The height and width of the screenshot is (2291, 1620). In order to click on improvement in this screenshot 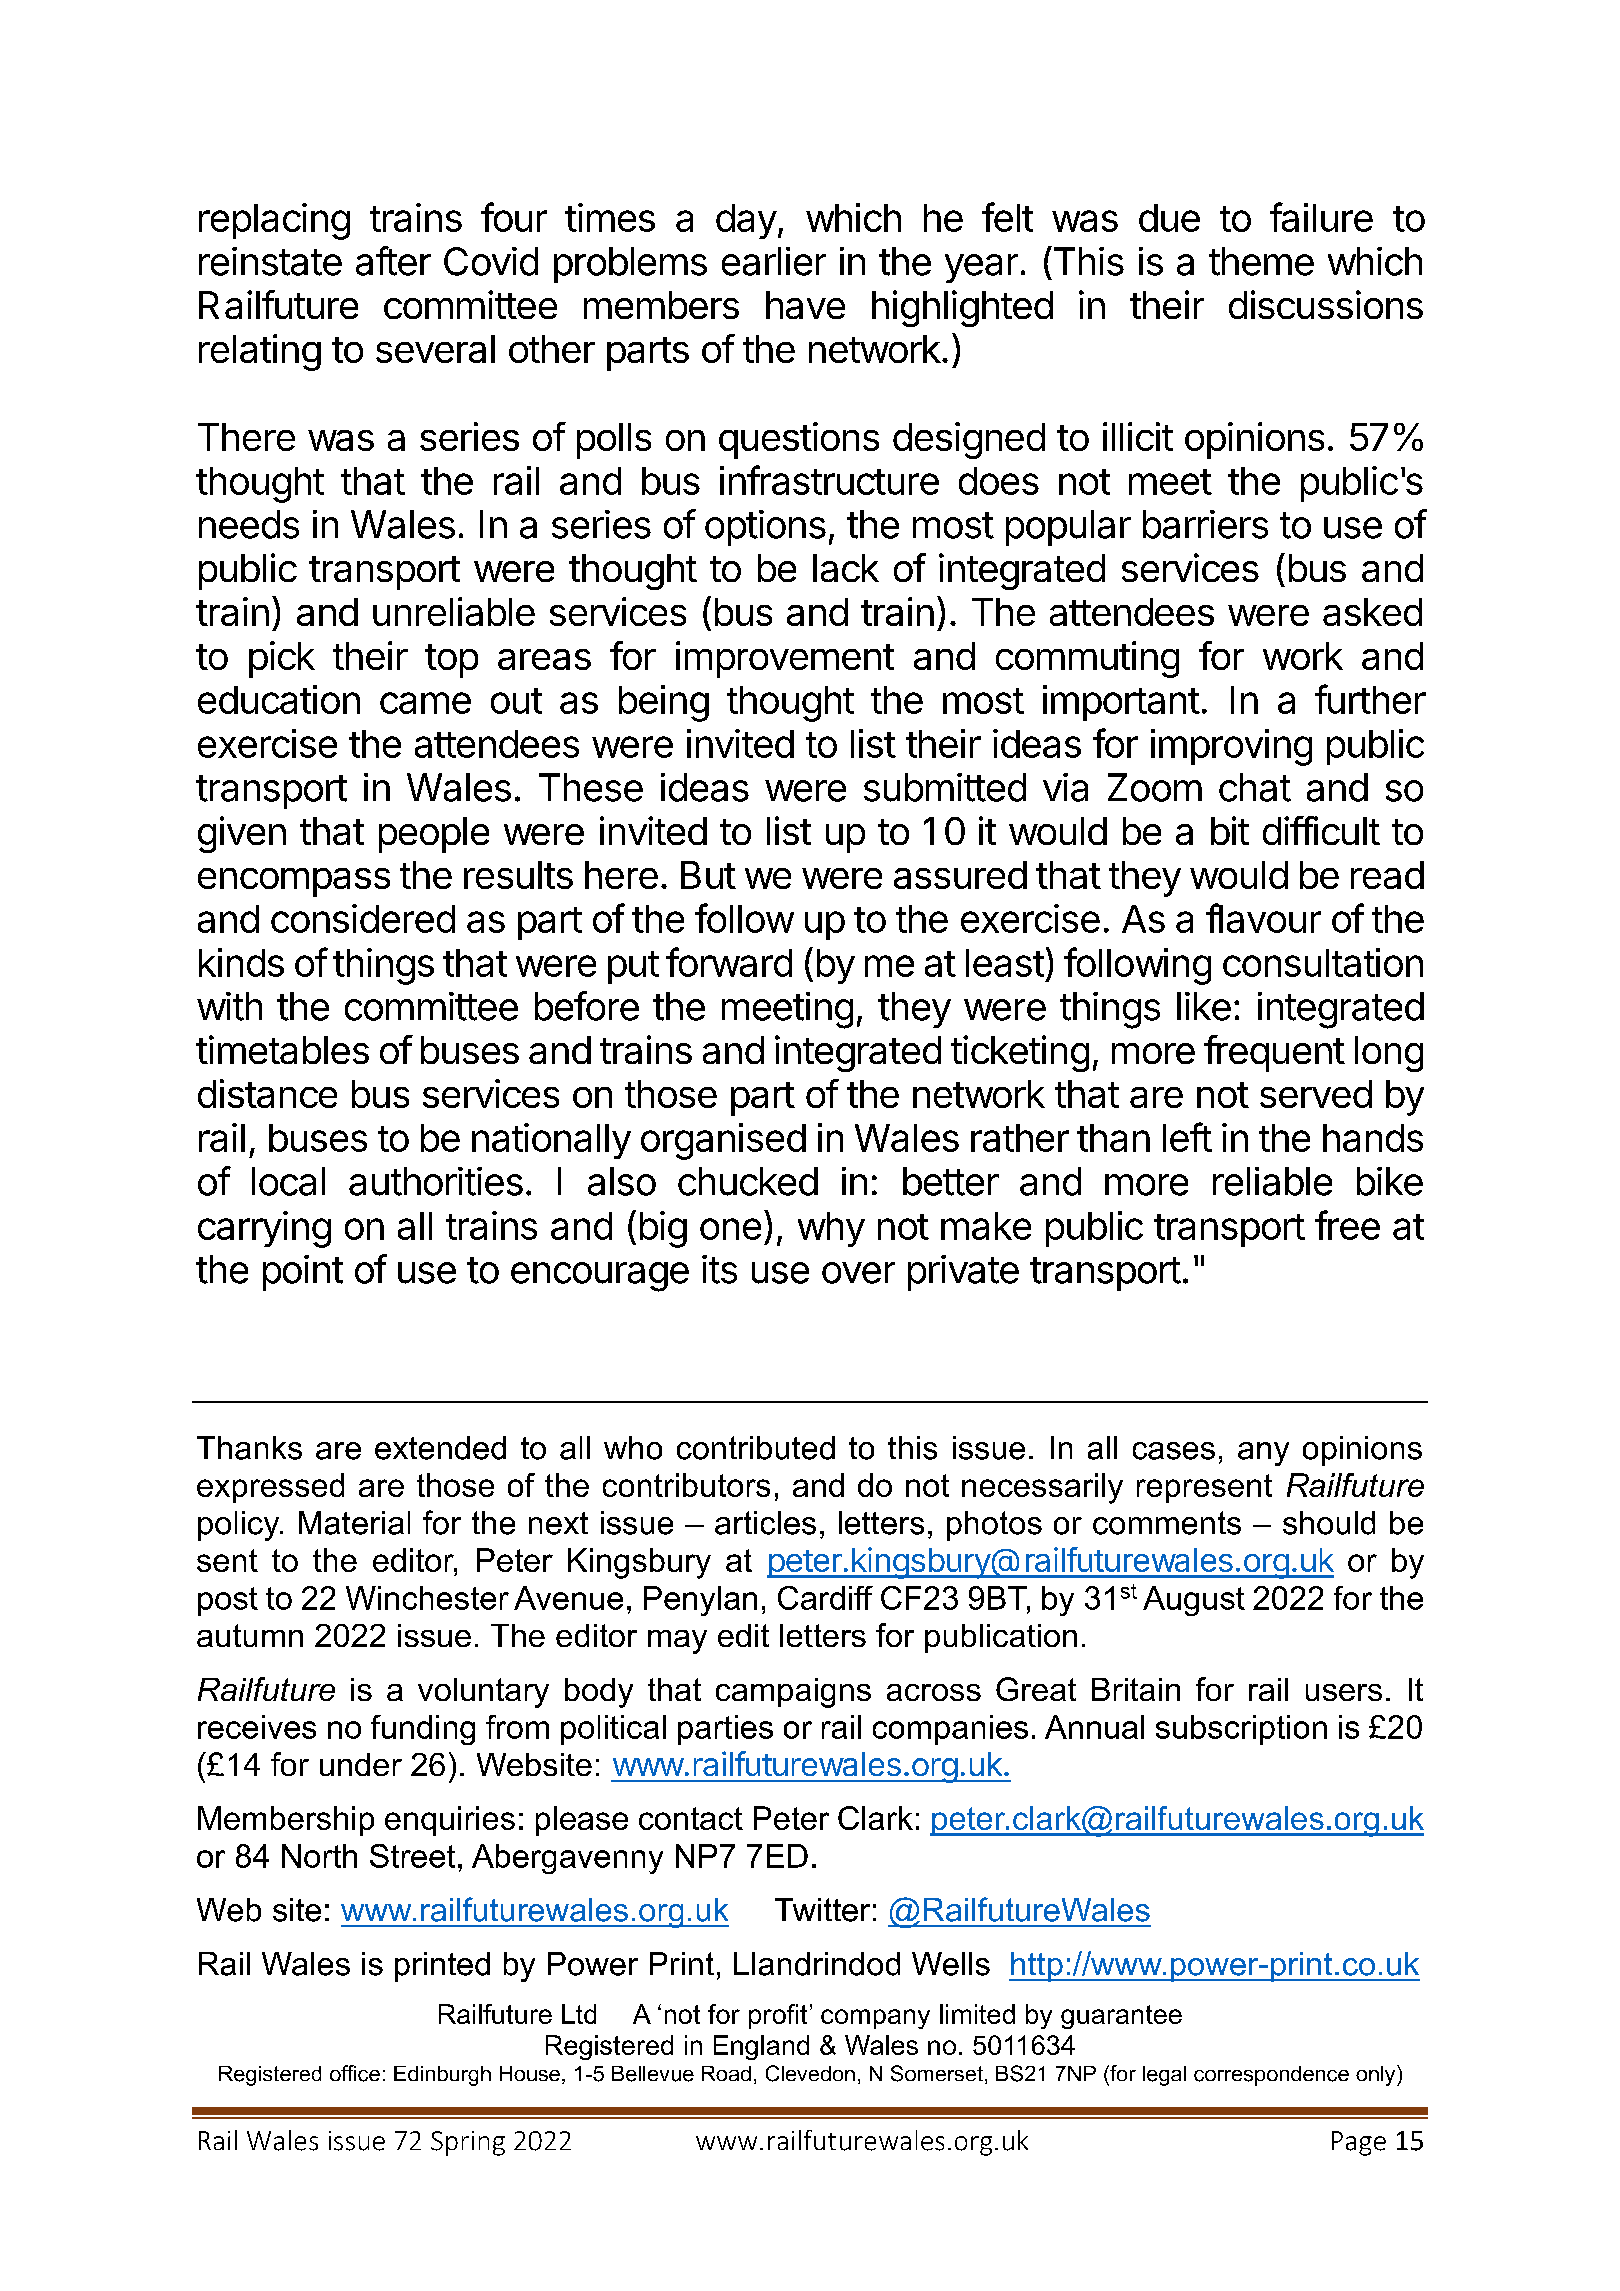, I will do `click(785, 659)`.
